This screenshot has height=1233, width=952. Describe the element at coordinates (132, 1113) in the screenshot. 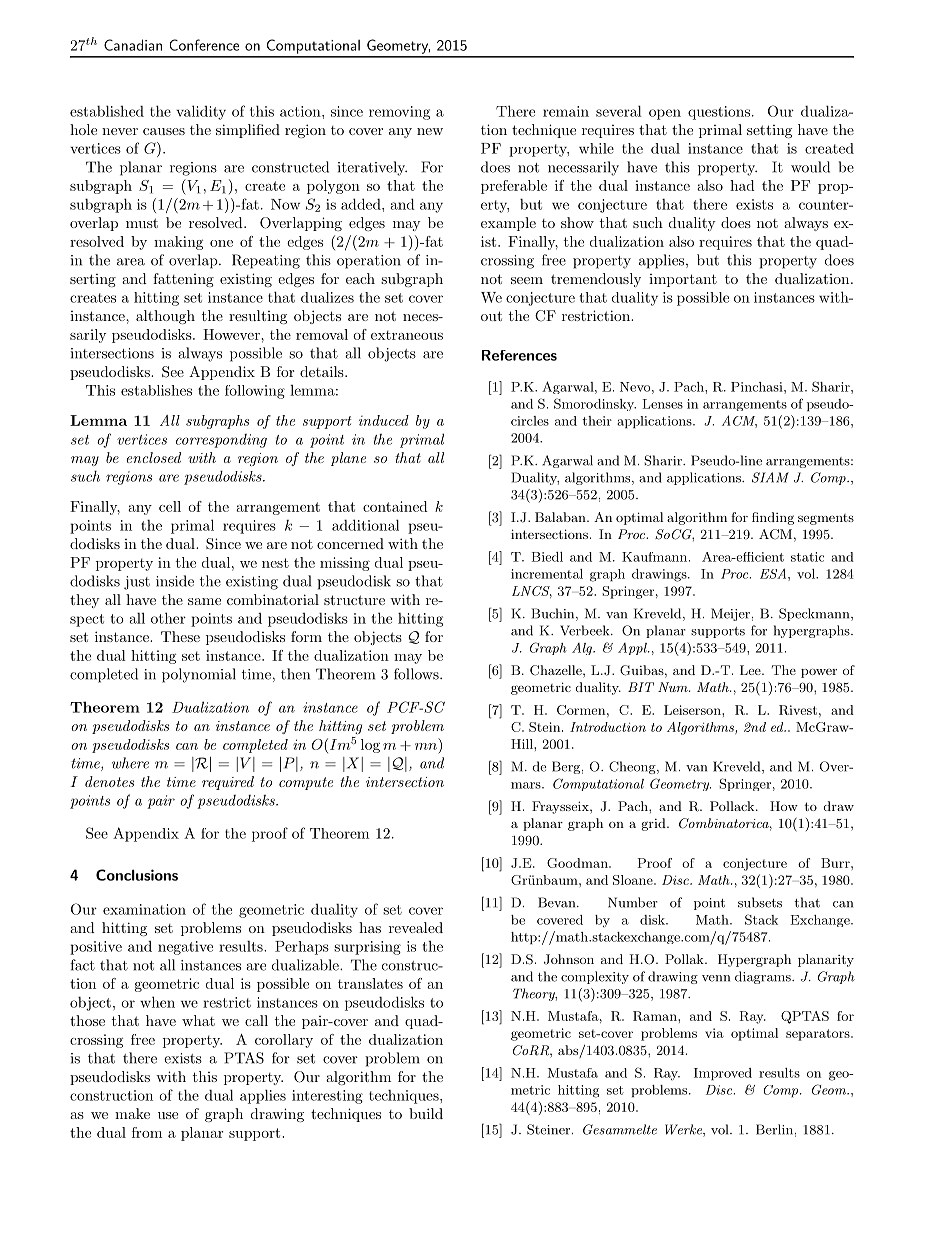

I see `make` at that location.
